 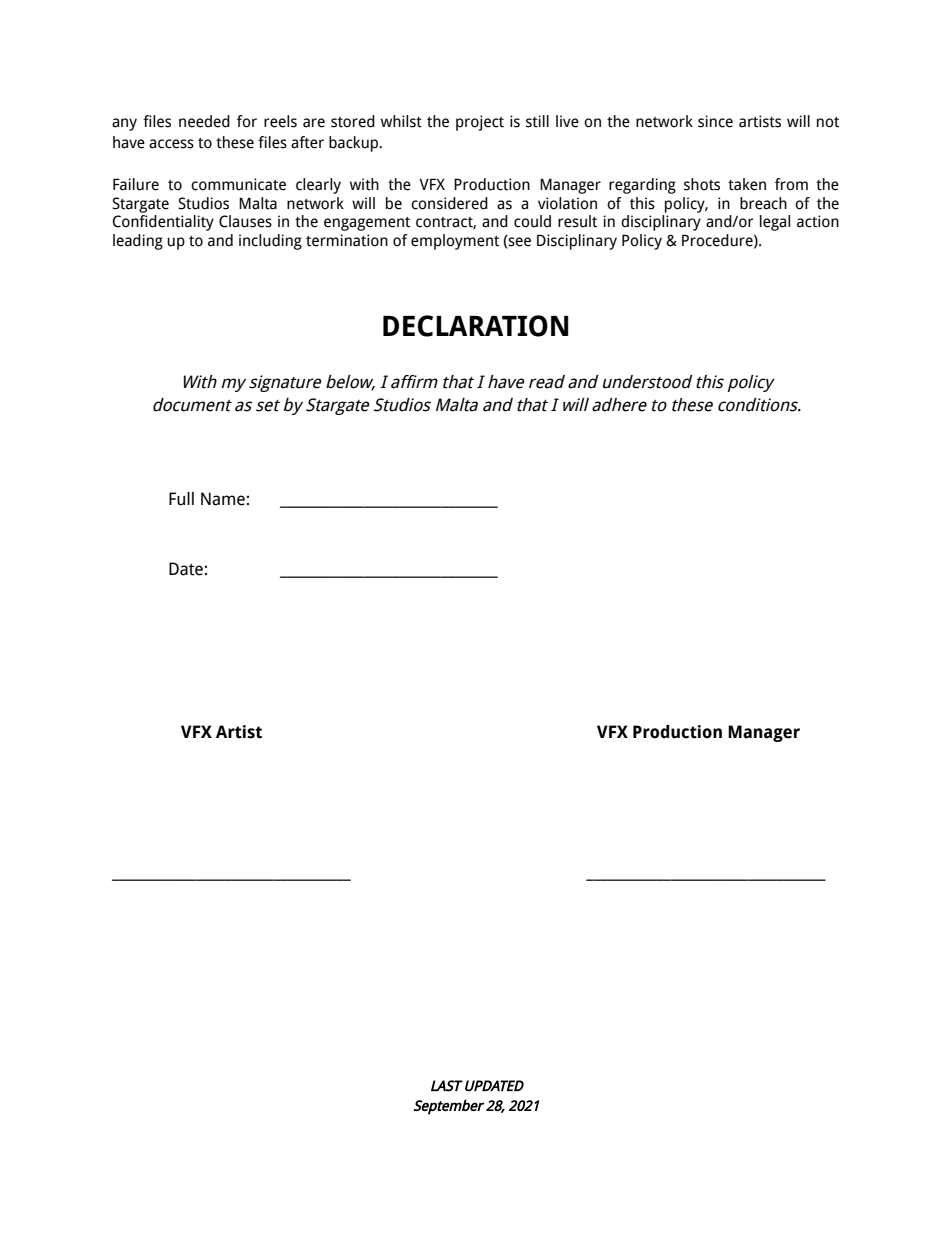 I want to click on employment, so click(x=455, y=242).
